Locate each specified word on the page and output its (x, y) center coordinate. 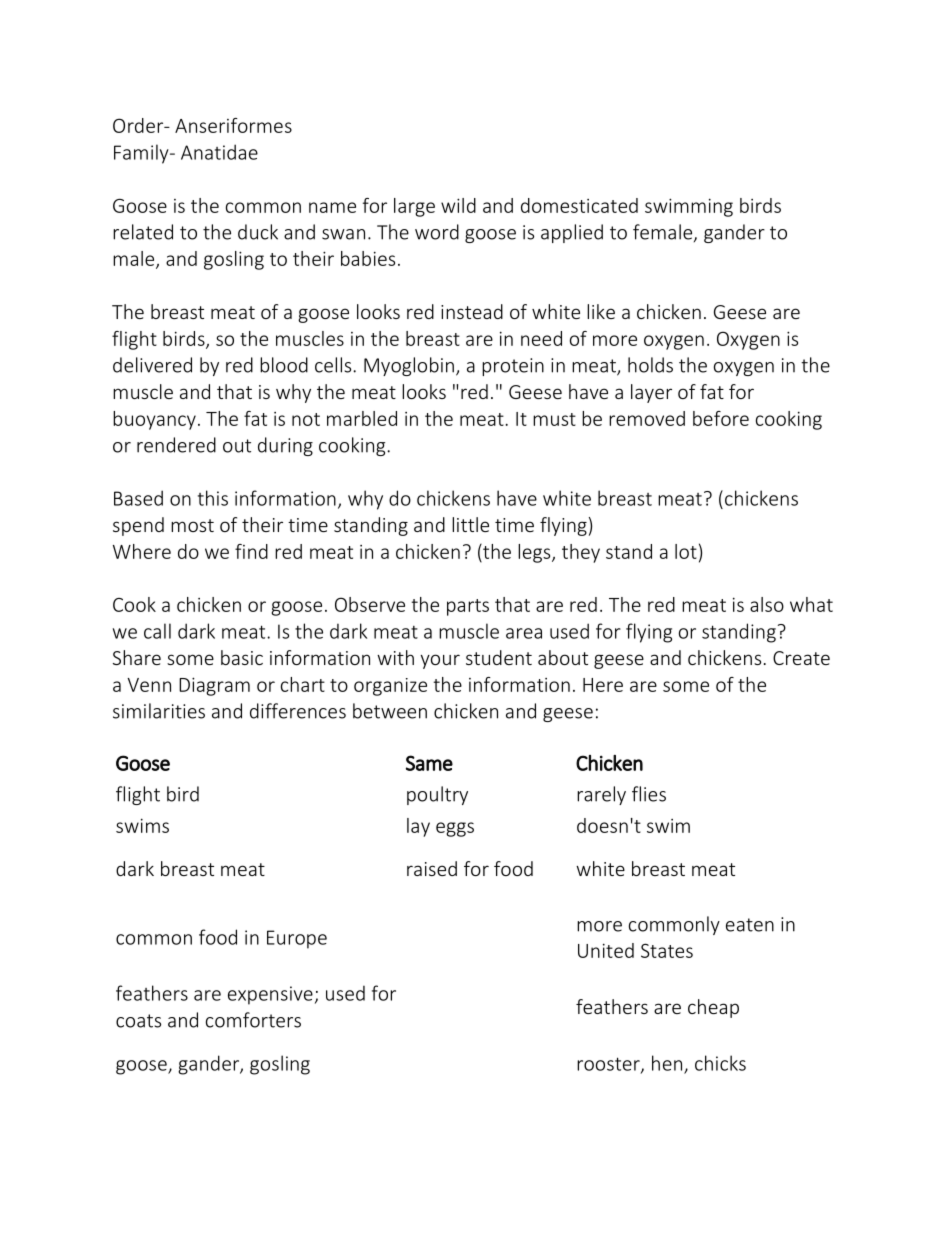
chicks (720, 1063)
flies (649, 794)
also (767, 604)
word (437, 232)
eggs (455, 829)
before (721, 418)
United (606, 950)
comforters (253, 1020)
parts (468, 607)
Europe (297, 939)
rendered (176, 445)
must (554, 419)
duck (258, 232)
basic (242, 657)
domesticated (579, 205)
